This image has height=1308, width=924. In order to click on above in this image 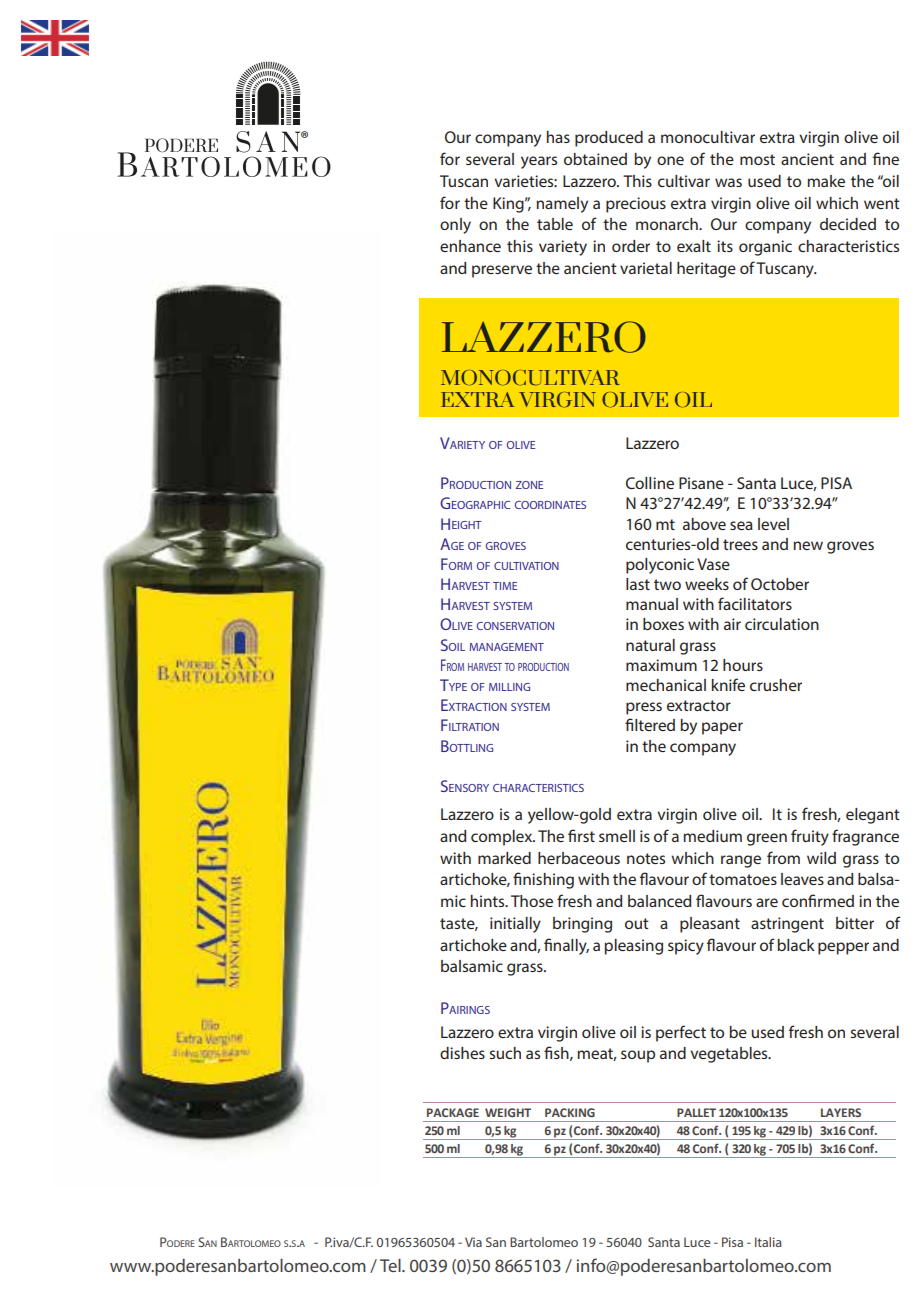, I will do `click(704, 524)`.
